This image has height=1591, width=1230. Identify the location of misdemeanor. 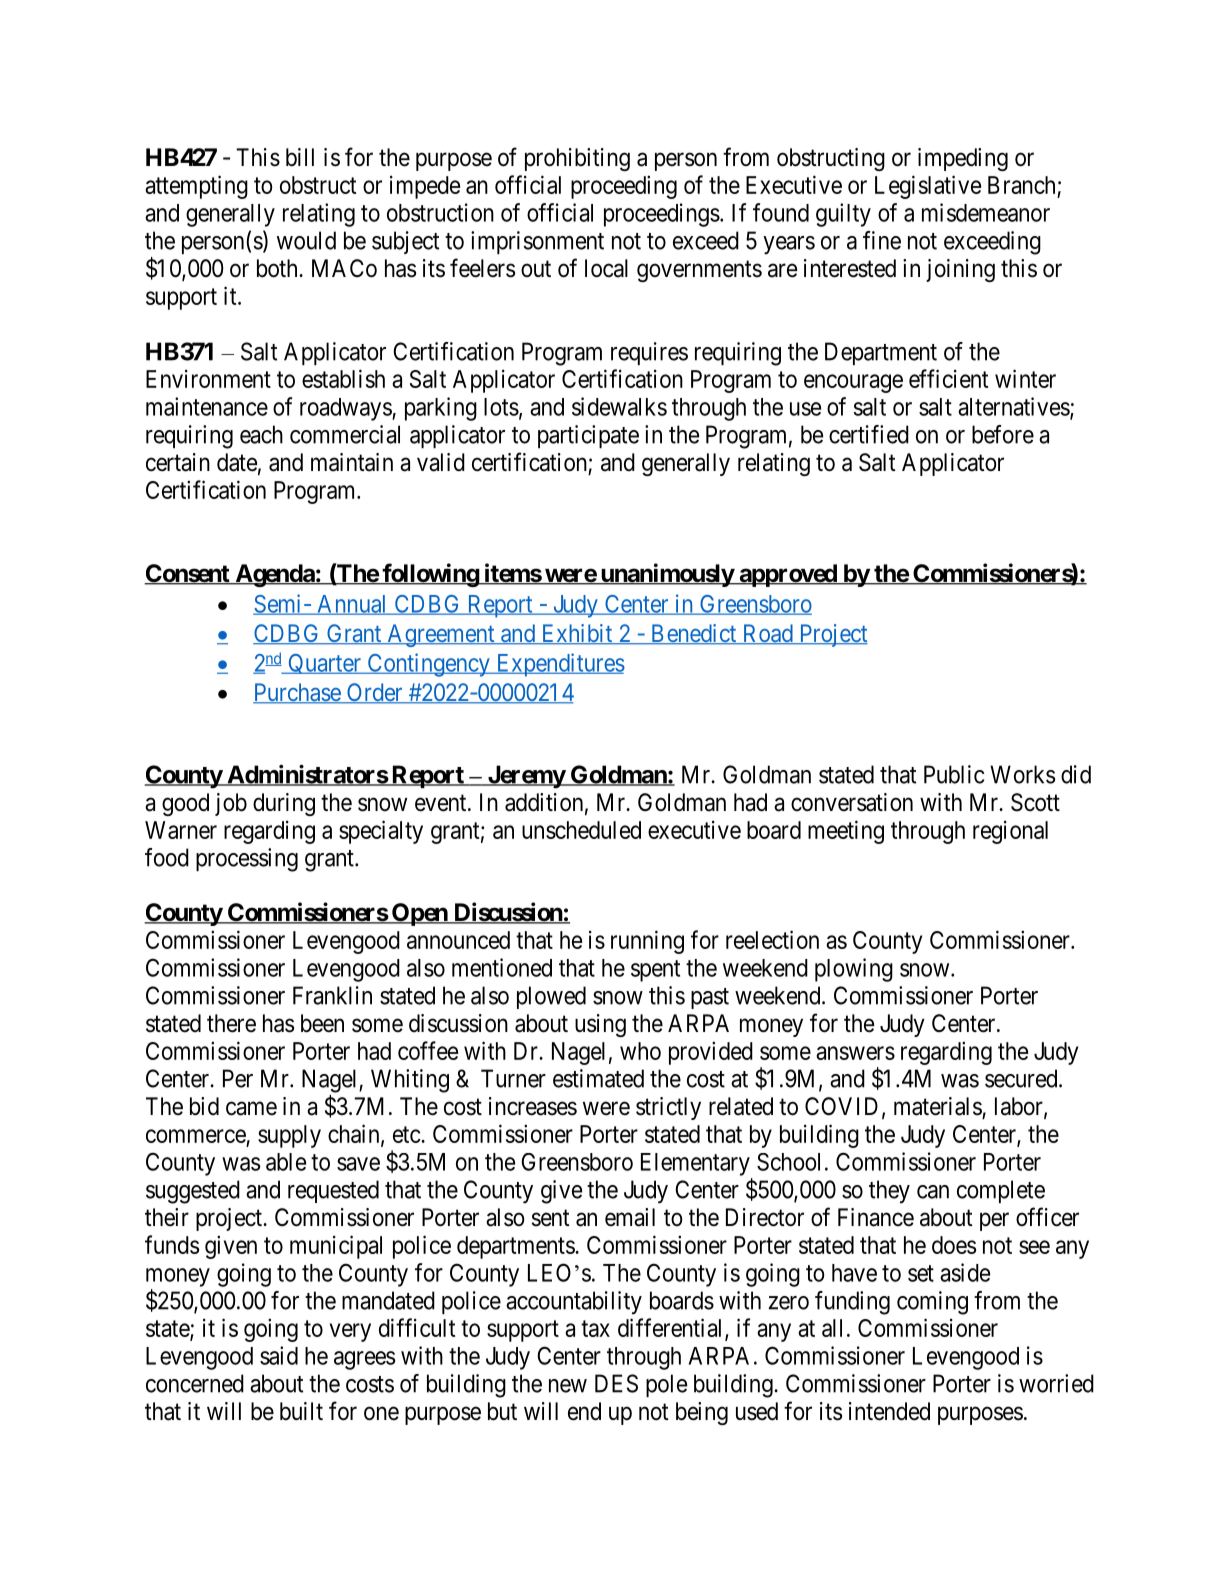
(986, 212).
